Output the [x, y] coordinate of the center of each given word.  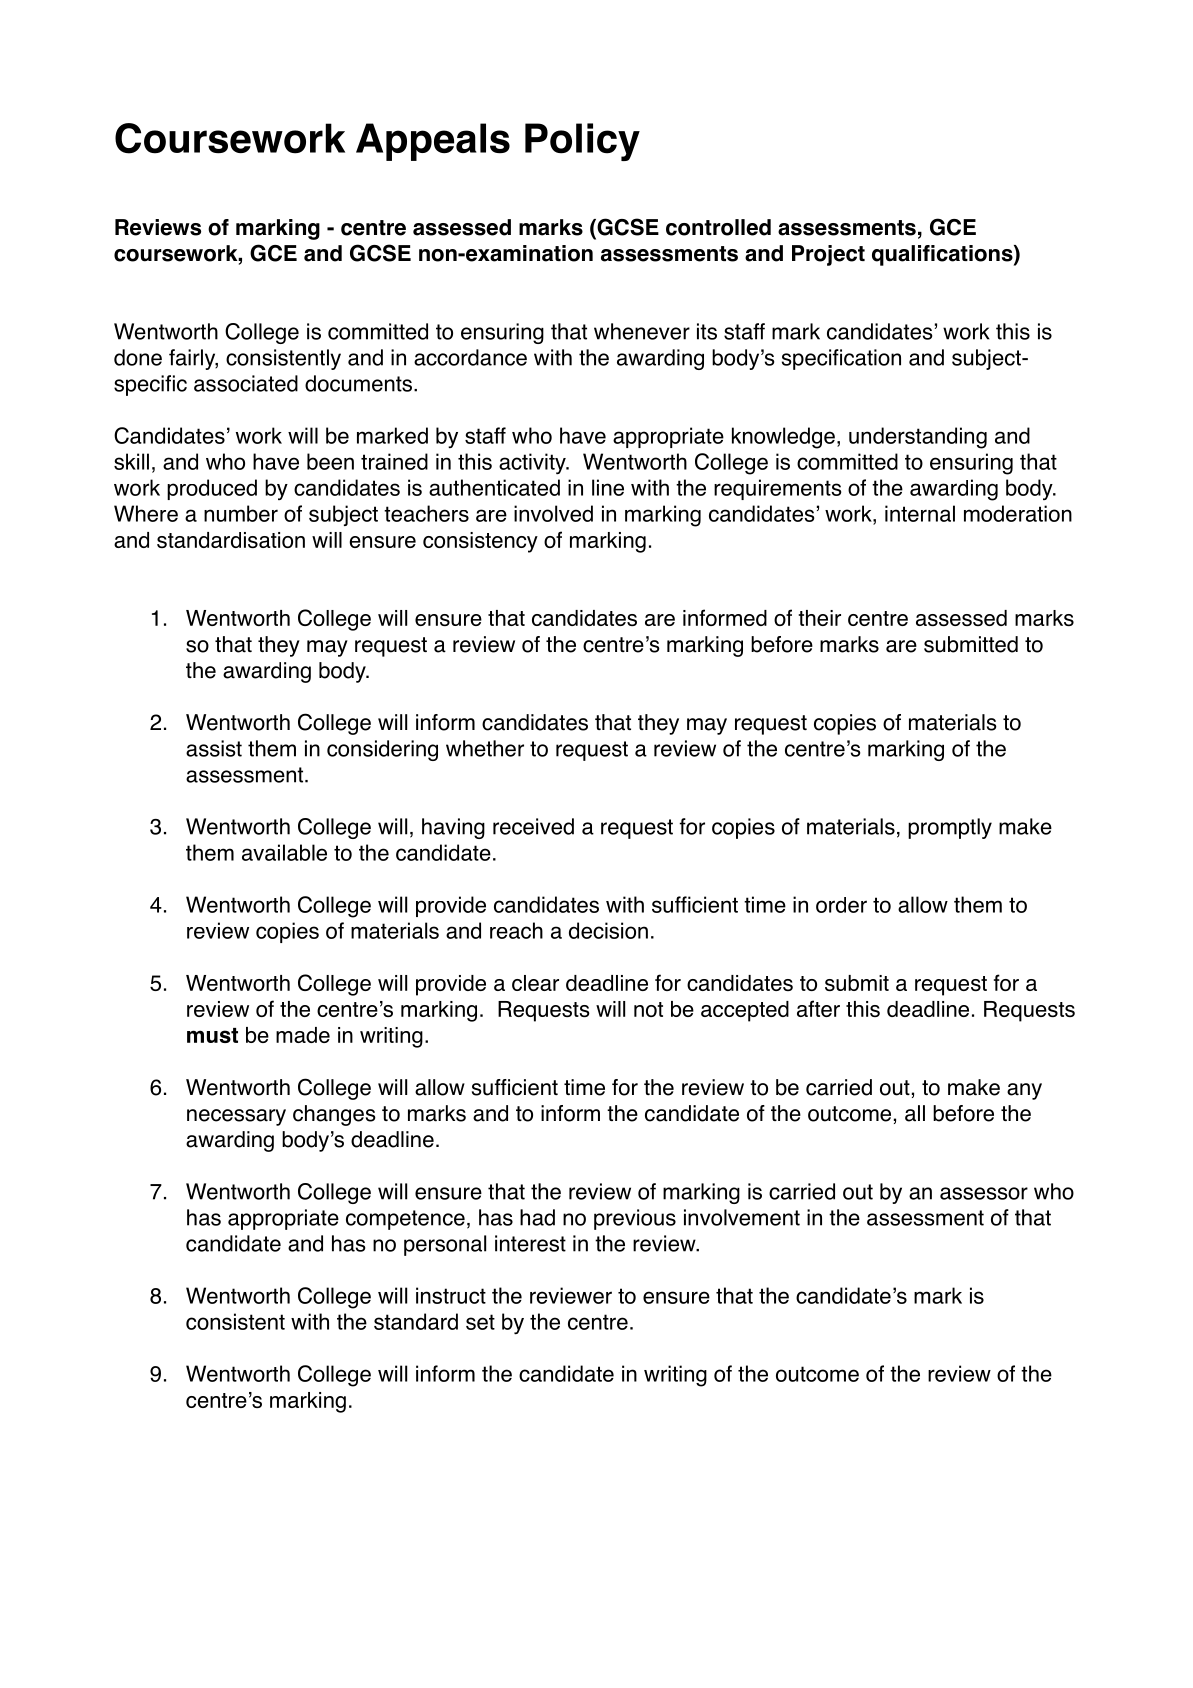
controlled [718, 227]
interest [530, 1243]
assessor [984, 1193]
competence [405, 1220]
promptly [950, 828]
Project [828, 255]
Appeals [433, 142]
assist [214, 748]
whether [485, 748]
